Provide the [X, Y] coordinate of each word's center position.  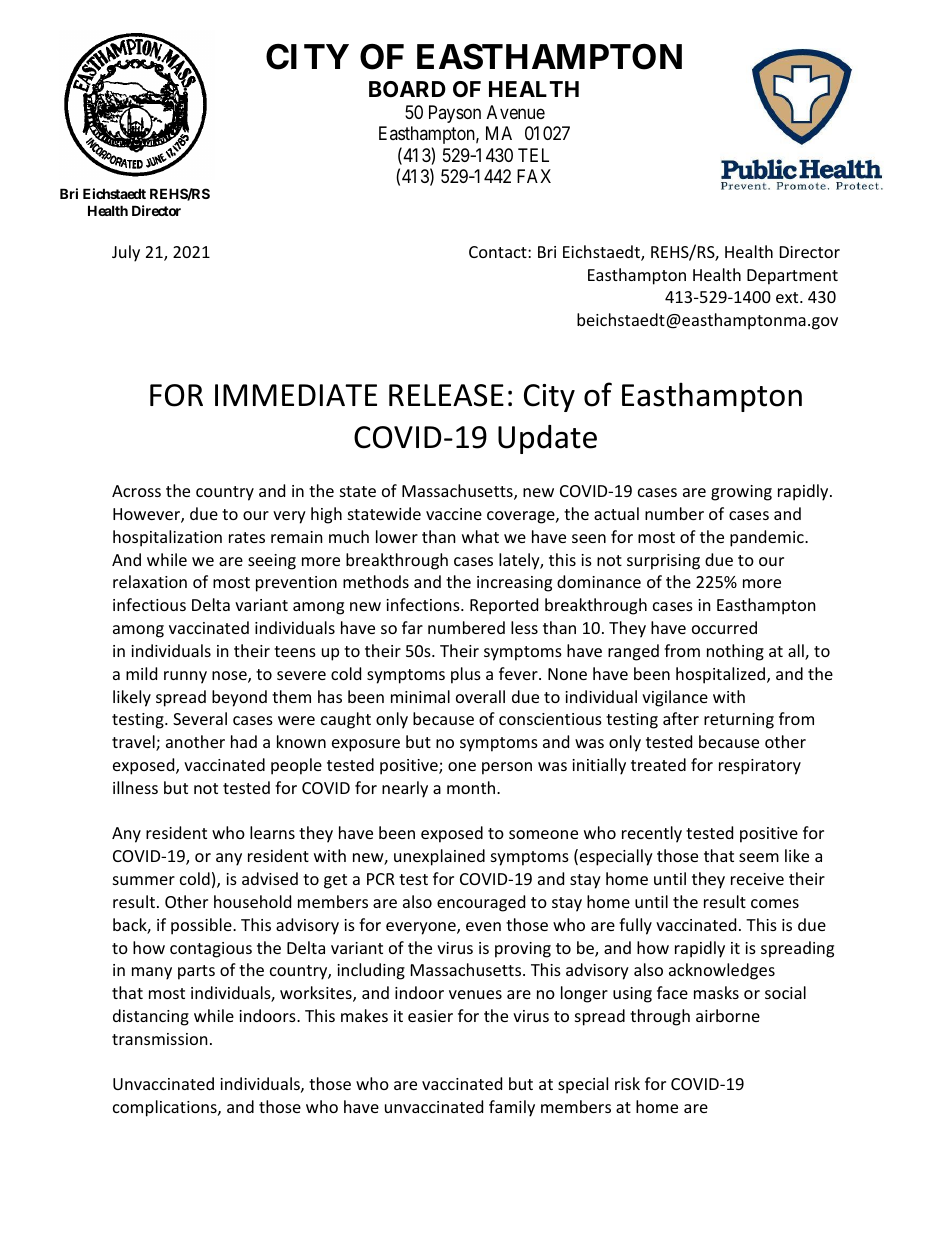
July [126, 253]
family [512, 1108]
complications [166, 1108]
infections [424, 604]
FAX [534, 176]
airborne [728, 1015]
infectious [149, 604]
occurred [724, 627]
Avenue [516, 112]
